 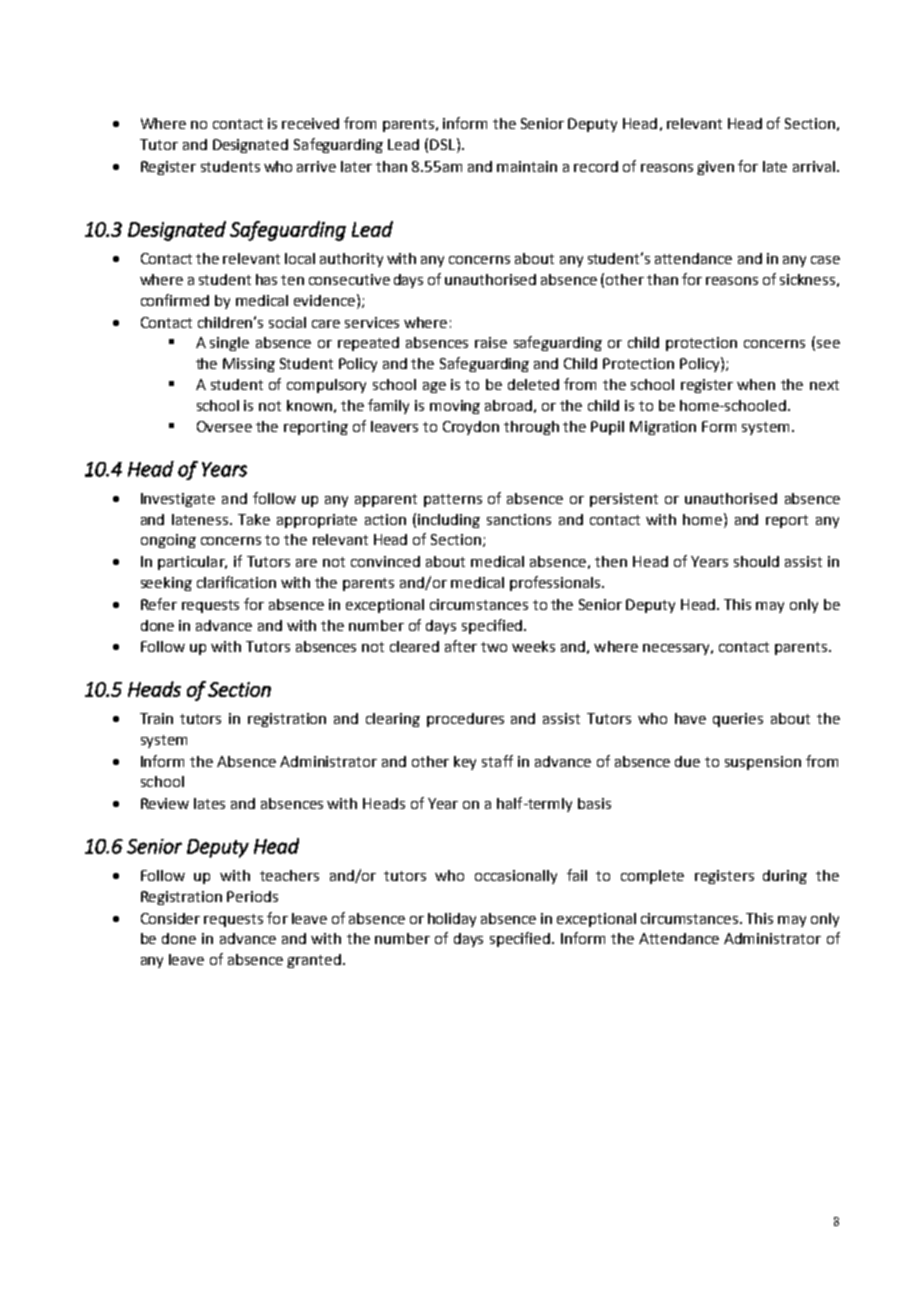 What do you see at coordinates (527, 166) in the screenshot?
I see `maintain` at bounding box center [527, 166].
